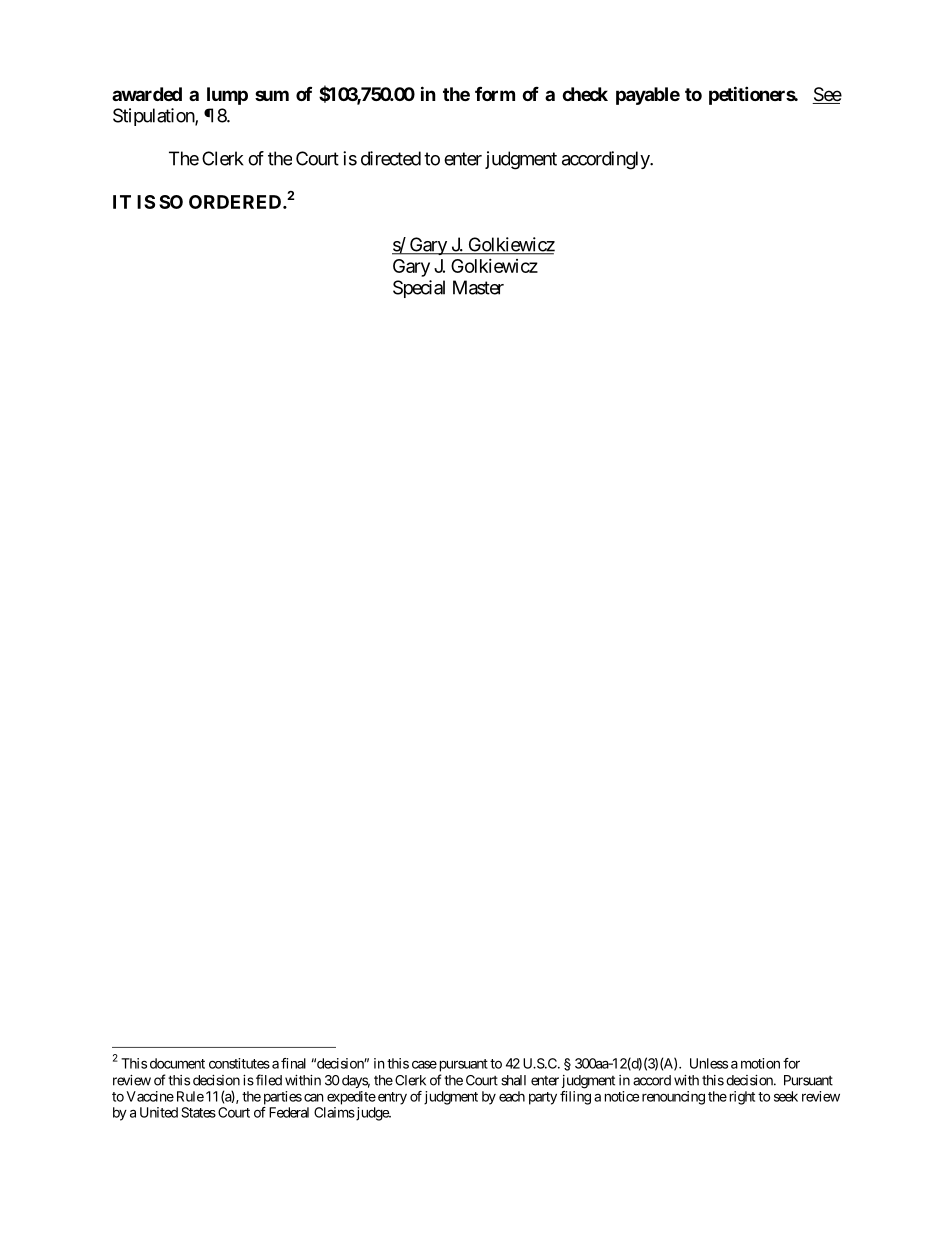 This screenshot has width=952, height=1233. I want to click on form, so click(495, 93).
